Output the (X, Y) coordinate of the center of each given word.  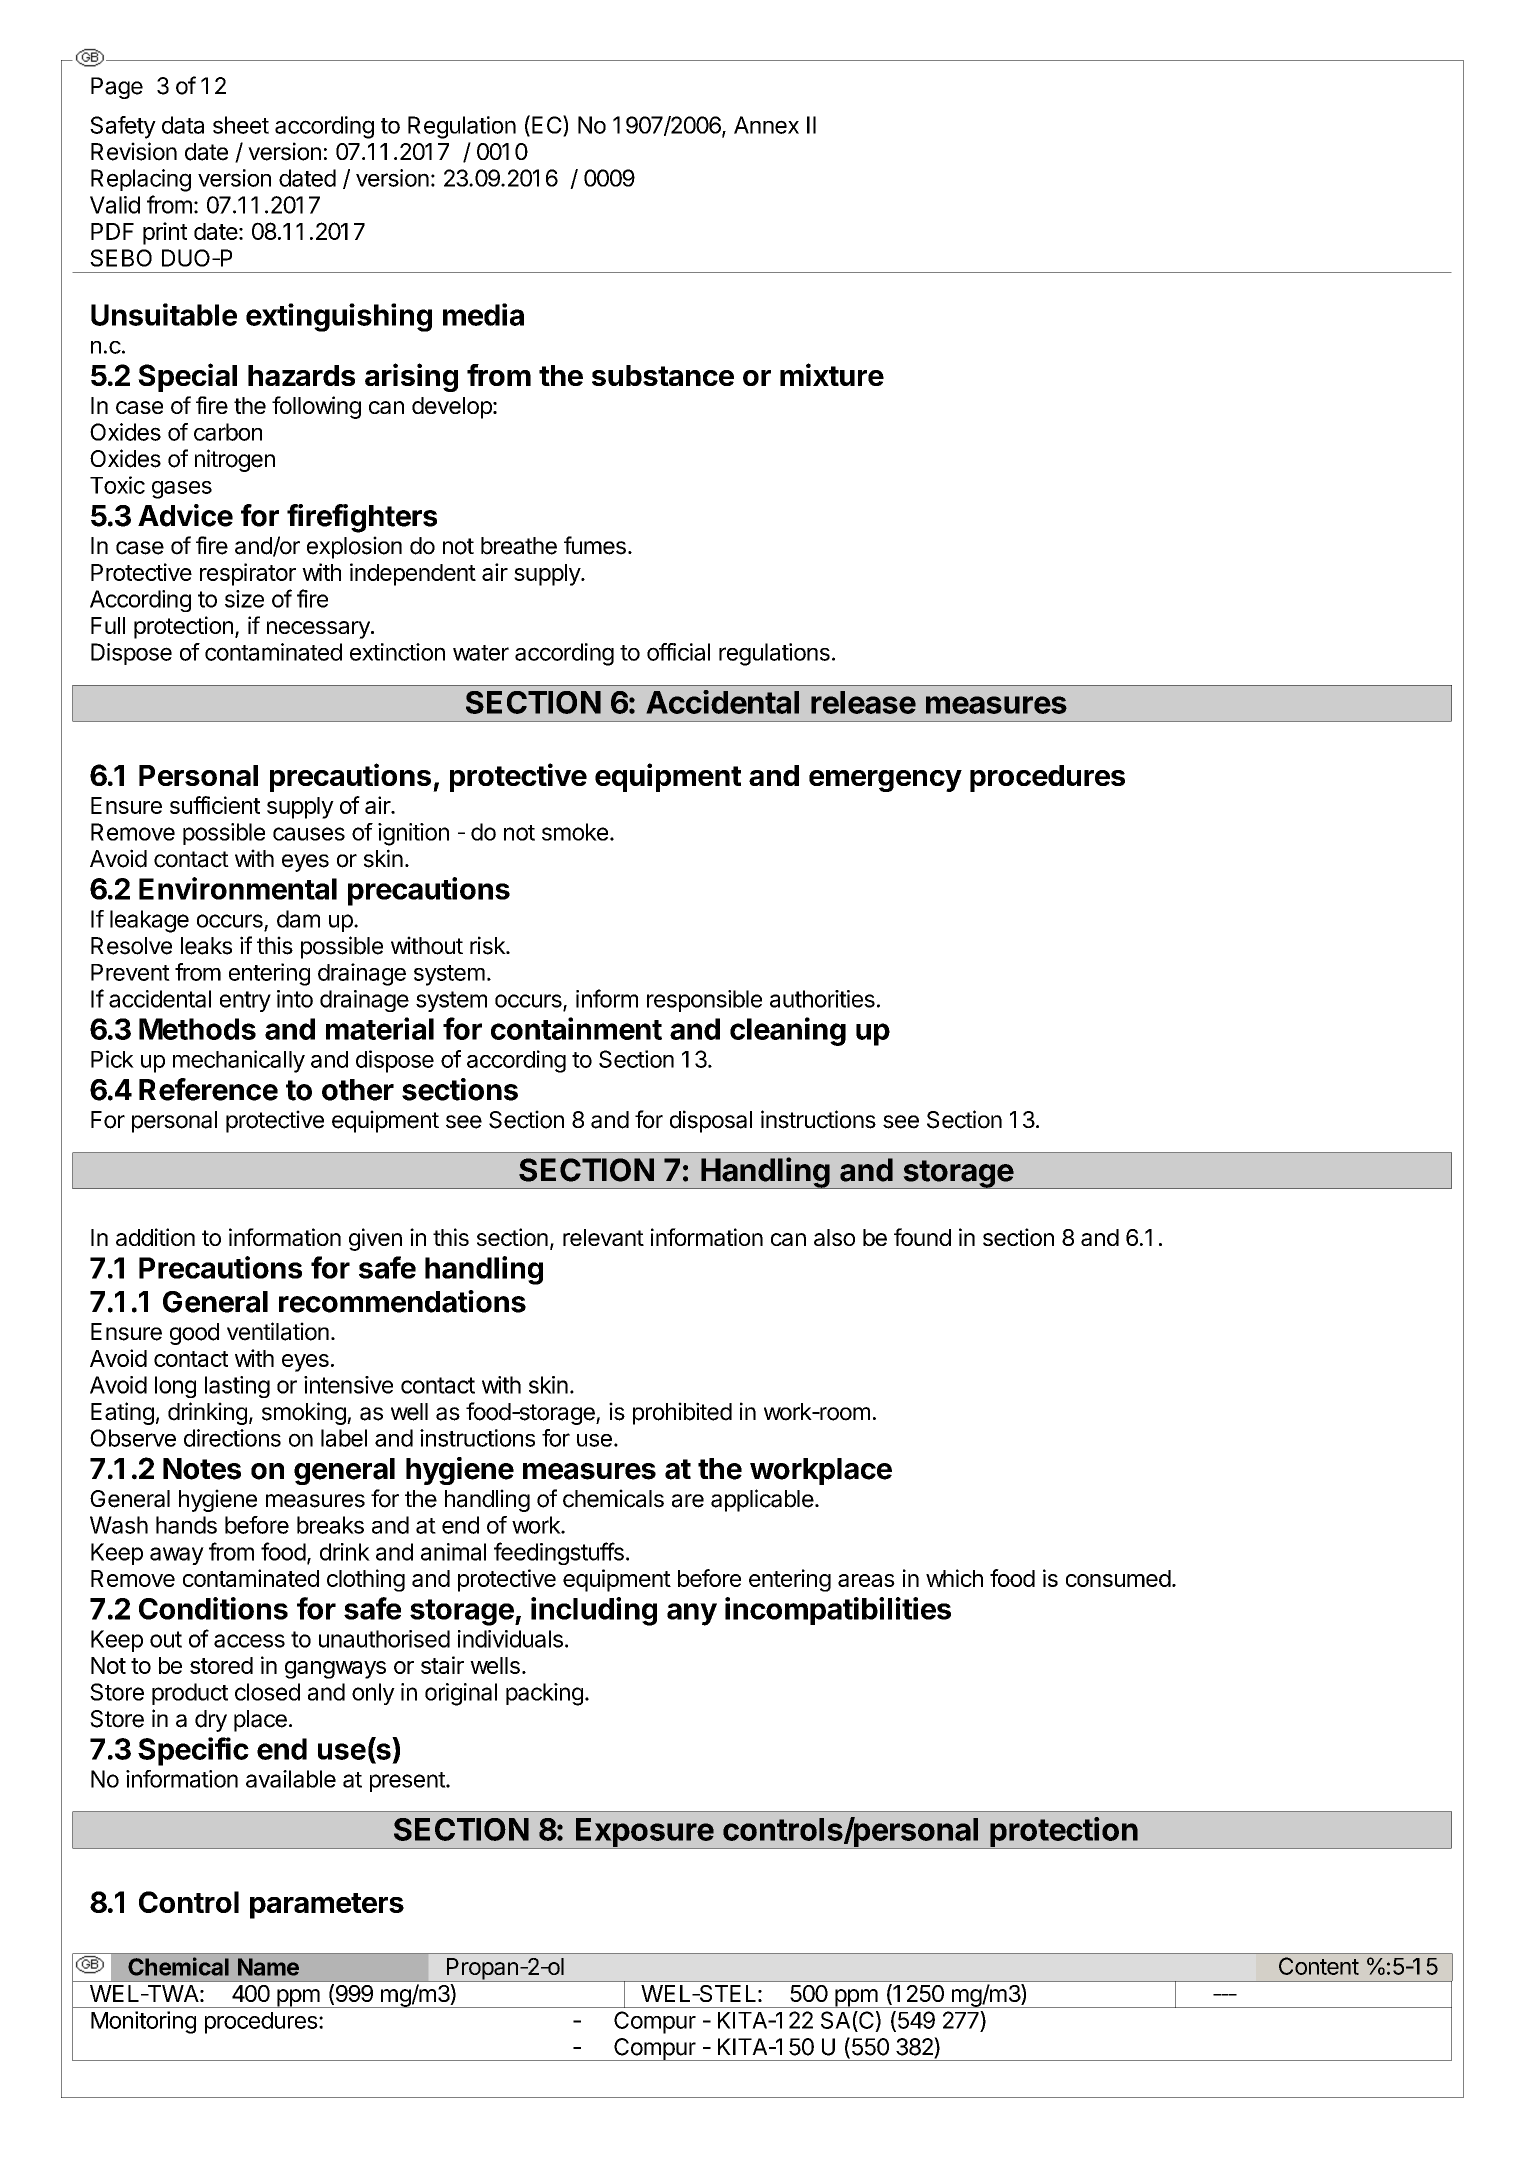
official (678, 652)
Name (268, 1967)
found (922, 1237)
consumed (1118, 1578)
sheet (241, 125)
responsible (704, 1001)
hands (186, 1525)
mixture (832, 374)
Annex (766, 125)
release (863, 702)
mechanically (239, 1061)
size (244, 599)
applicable (762, 1500)
